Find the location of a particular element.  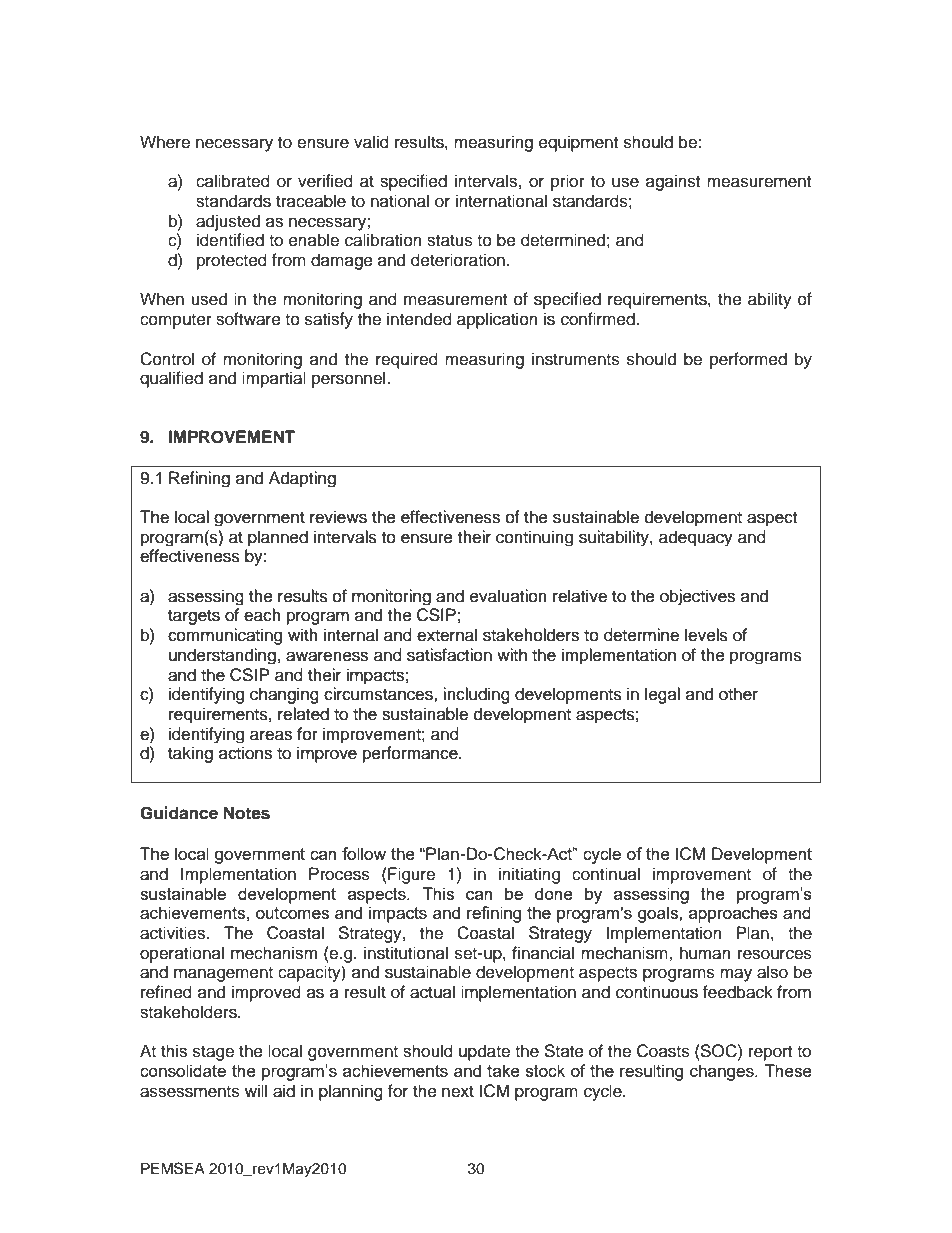

continuing is located at coordinates (534, 538).
